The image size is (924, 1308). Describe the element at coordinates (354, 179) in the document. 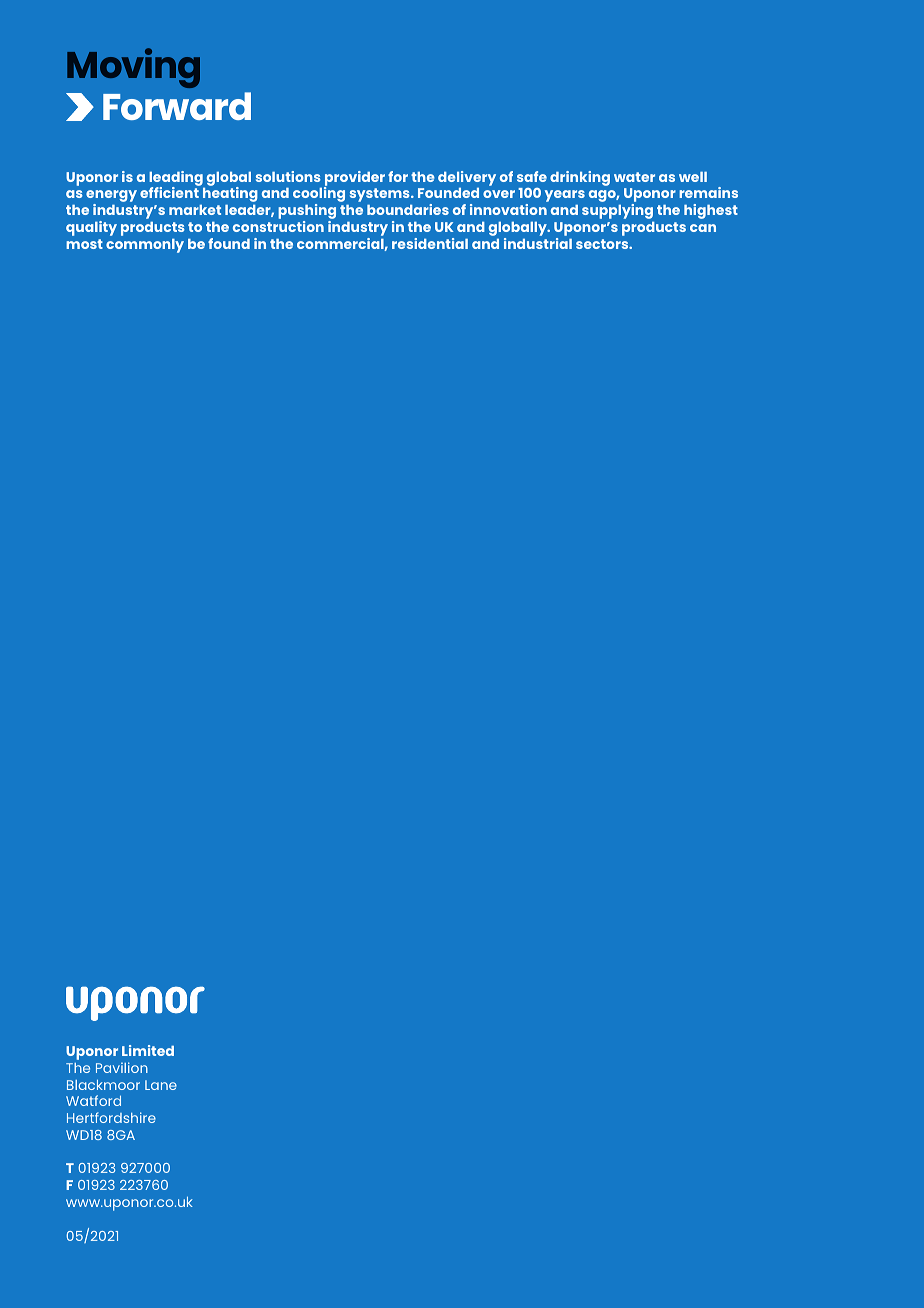

I see `provider` at that location.
